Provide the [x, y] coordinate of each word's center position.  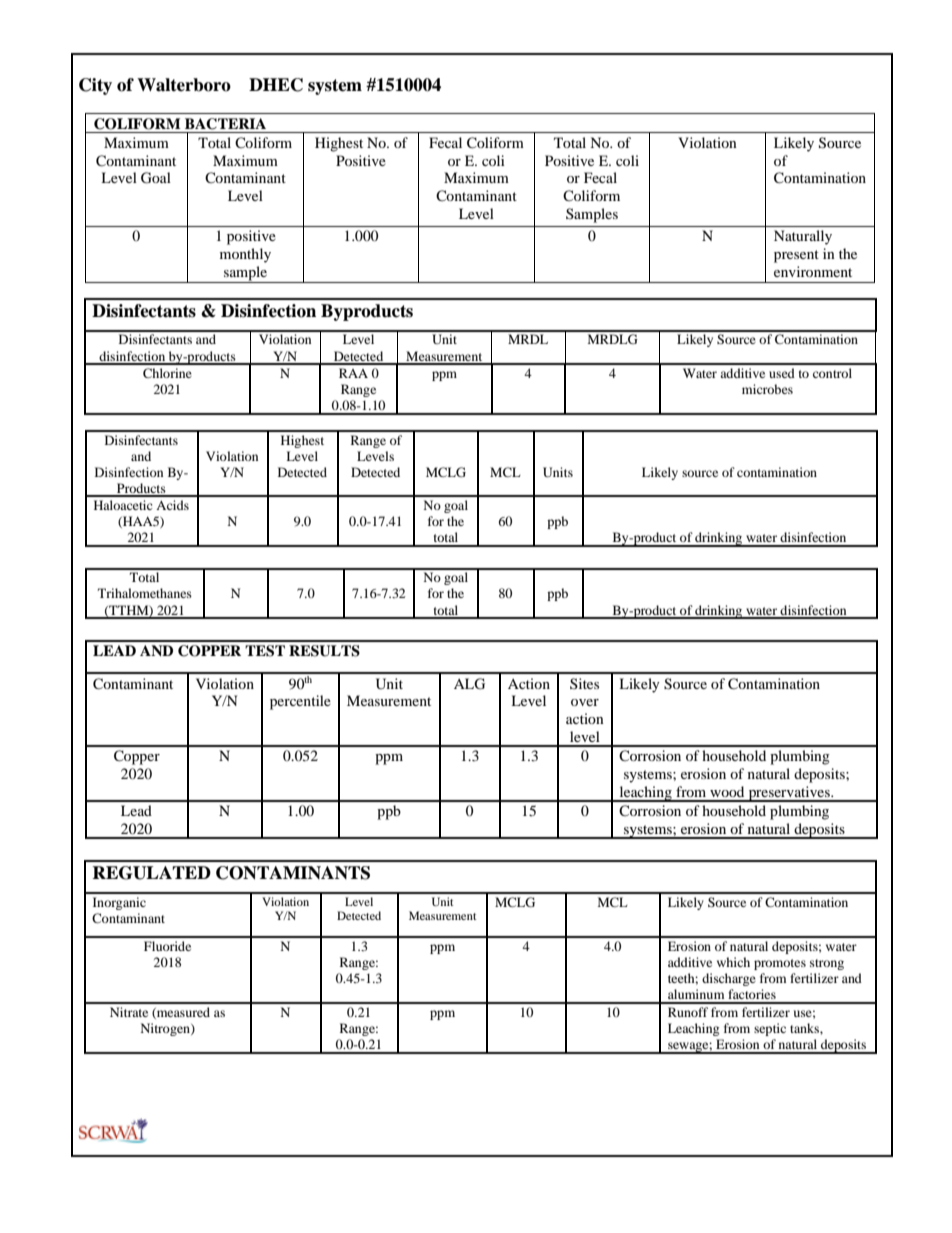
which [733, 962]
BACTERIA [225, 124]
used [782, 373]
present [796, 256]
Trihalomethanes [145, 593]
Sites [584, 683]
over [585, 702]
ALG [469, 684]
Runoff [688, 1012]
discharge [729, 979]
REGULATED [151, 873]
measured [182, 1013]
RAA [353, 373]
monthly [245, 255]
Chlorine [167, 373]
